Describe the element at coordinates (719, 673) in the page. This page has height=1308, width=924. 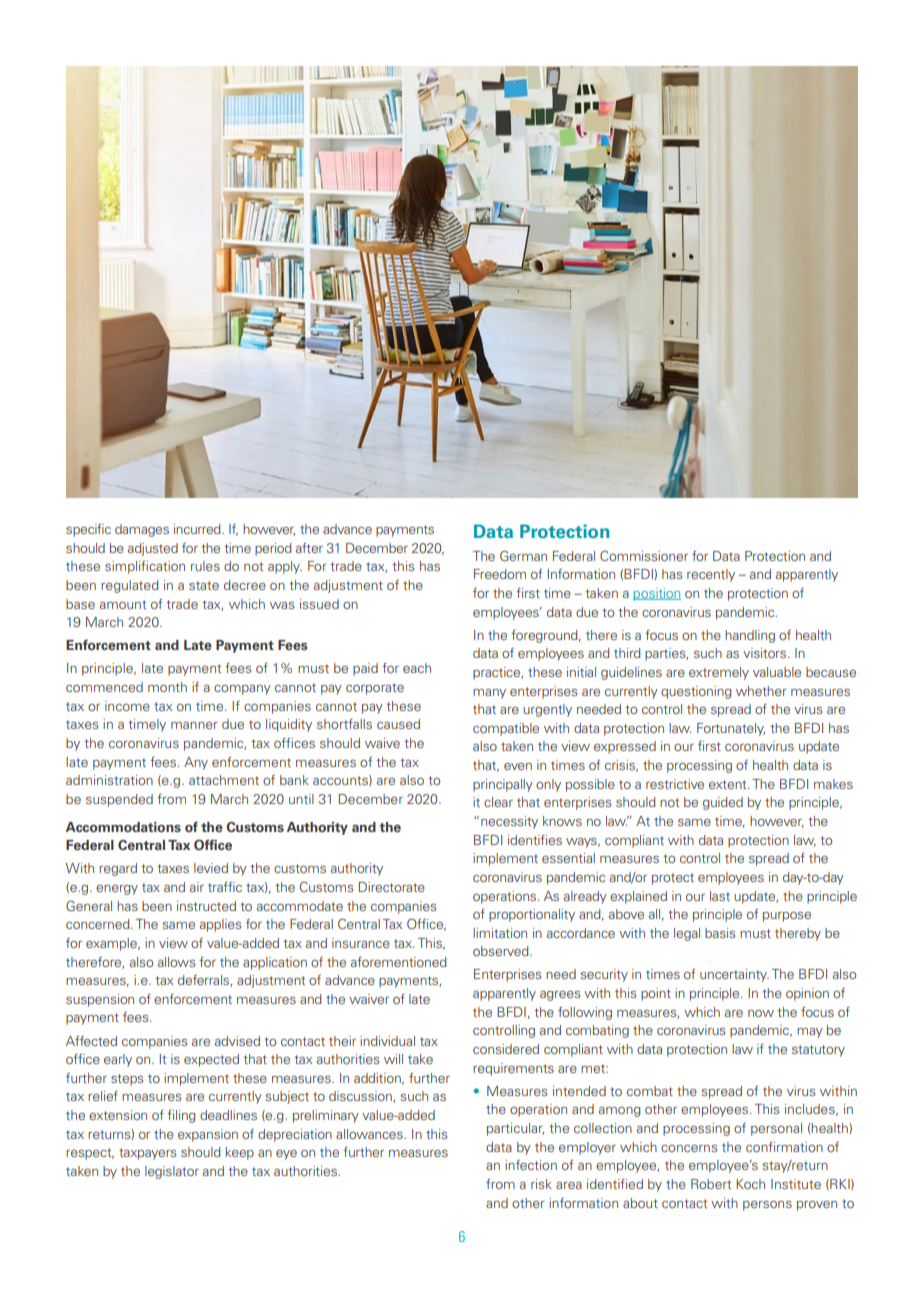
I see `extremely` at that location.
